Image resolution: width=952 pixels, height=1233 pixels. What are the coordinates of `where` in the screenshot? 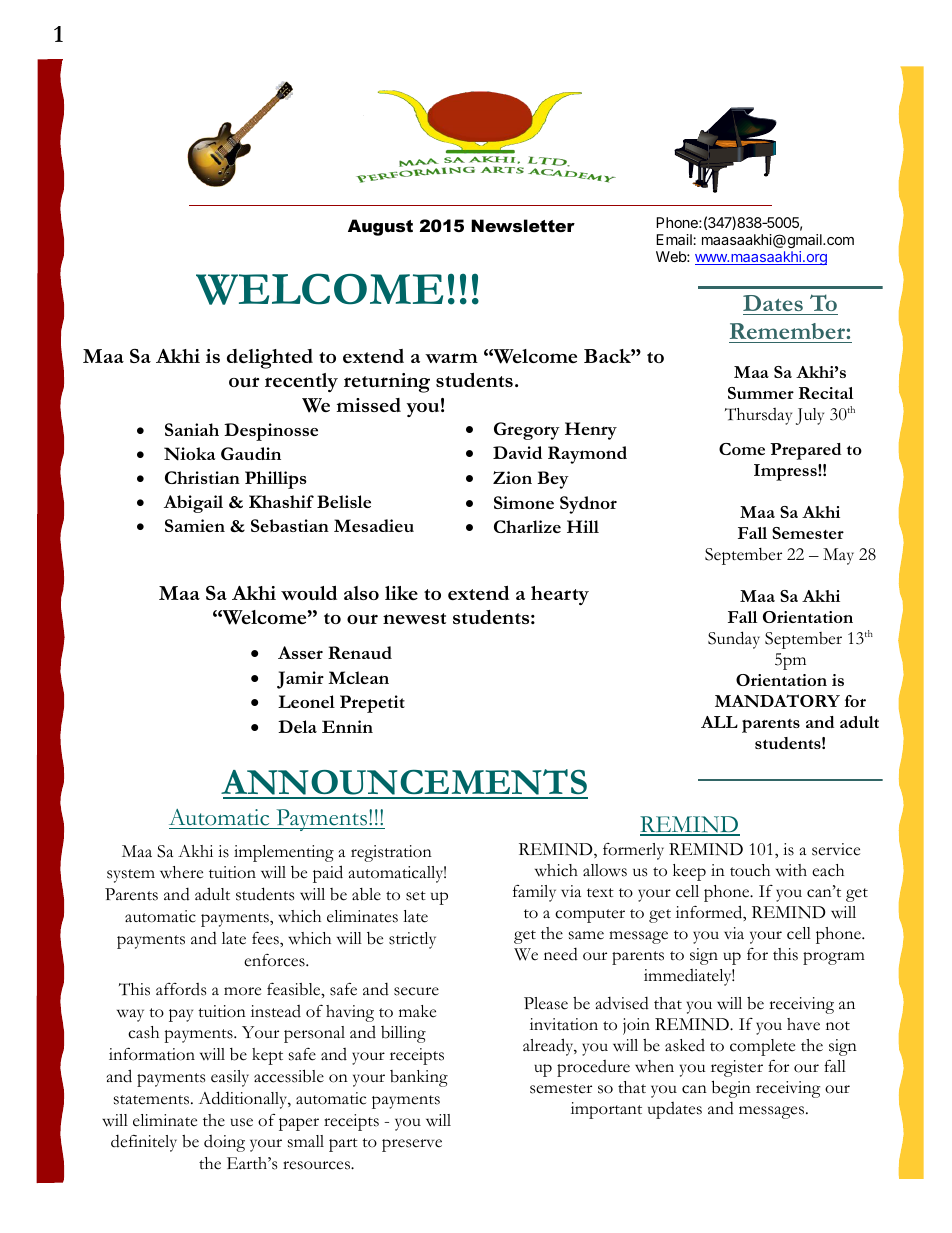 It's located at (181, 872).
